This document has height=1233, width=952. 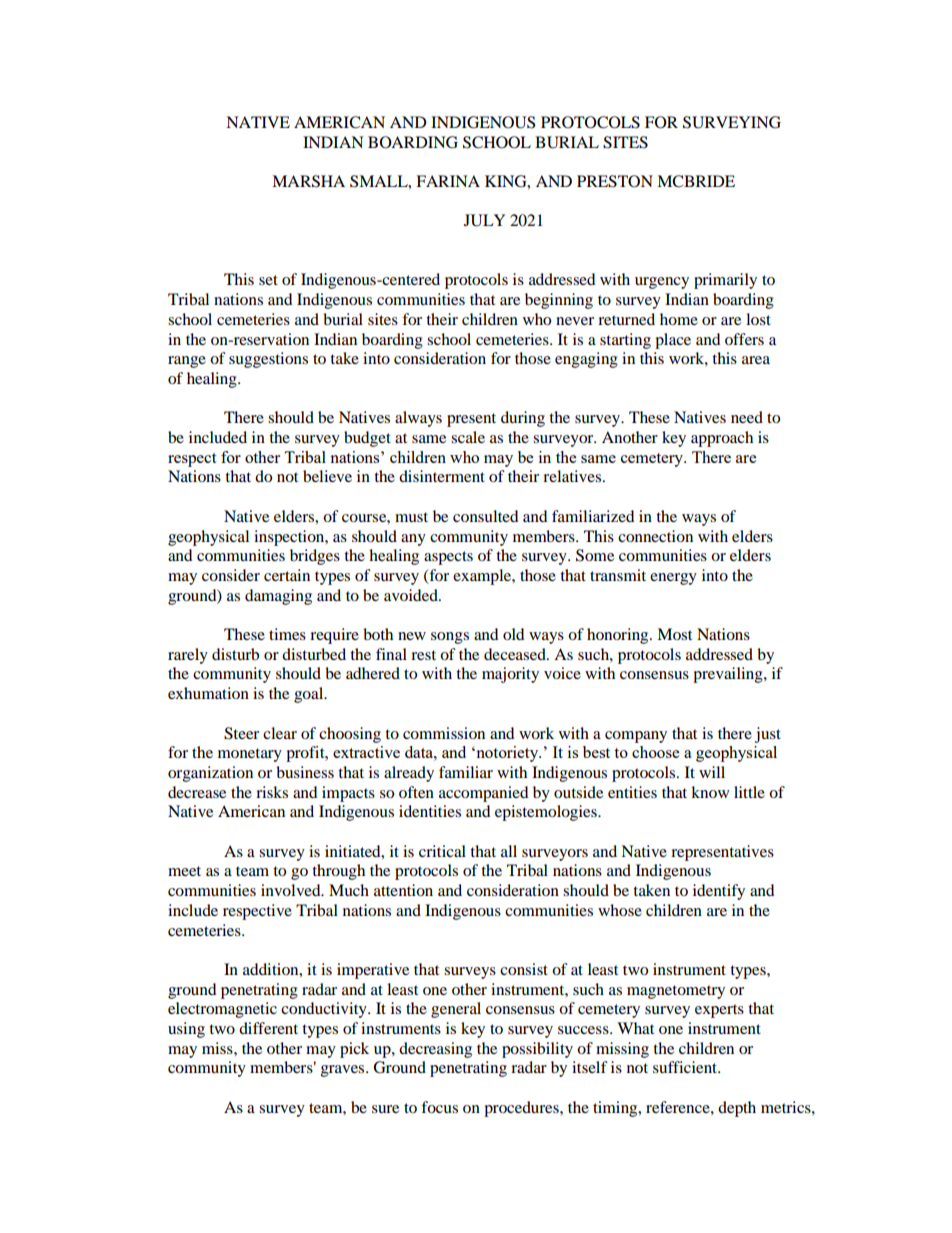 I want to click on JULY, so click(x=484, y=220).
